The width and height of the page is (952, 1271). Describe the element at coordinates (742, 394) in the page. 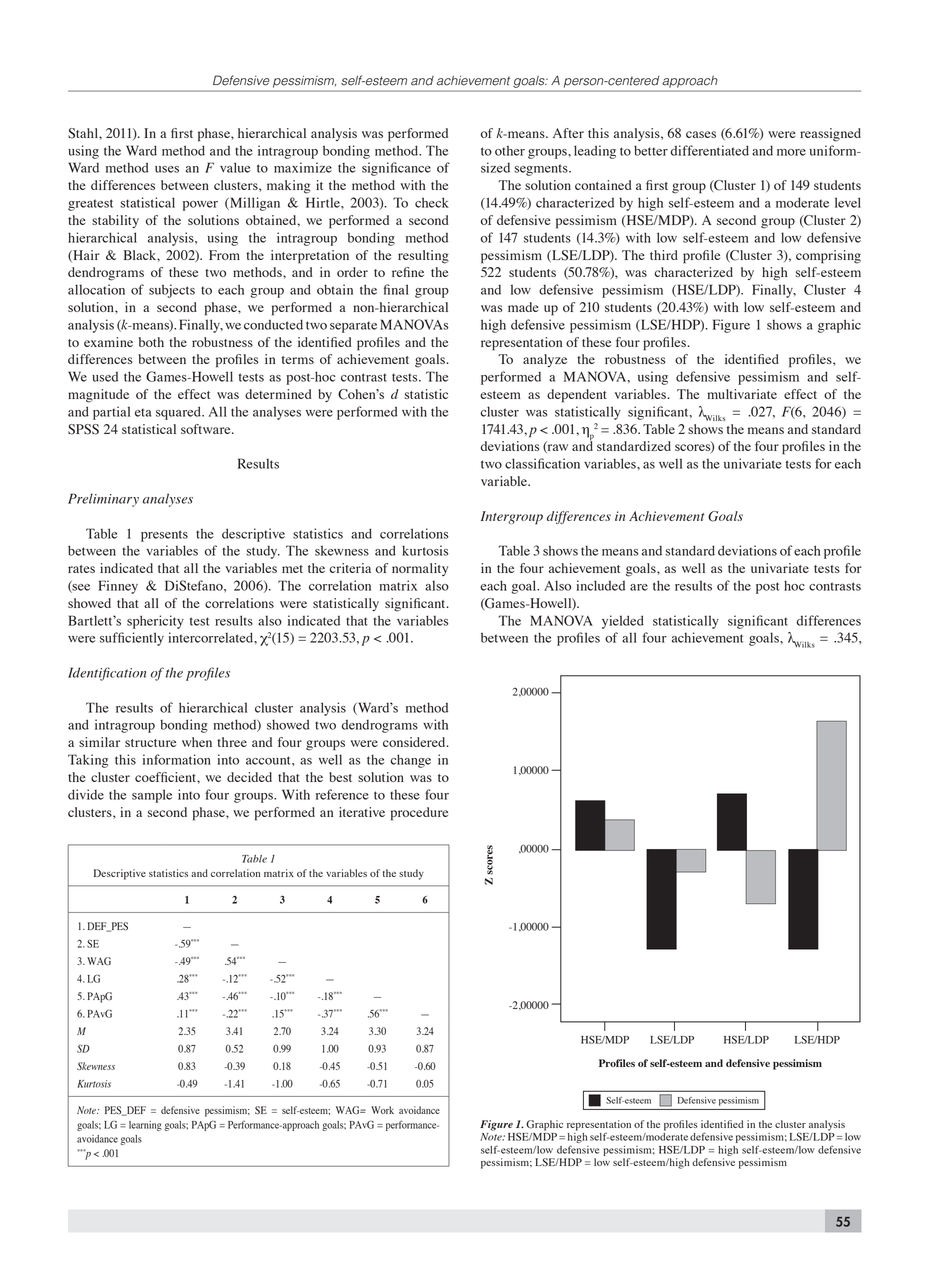

I see `multivariate` at that location.
